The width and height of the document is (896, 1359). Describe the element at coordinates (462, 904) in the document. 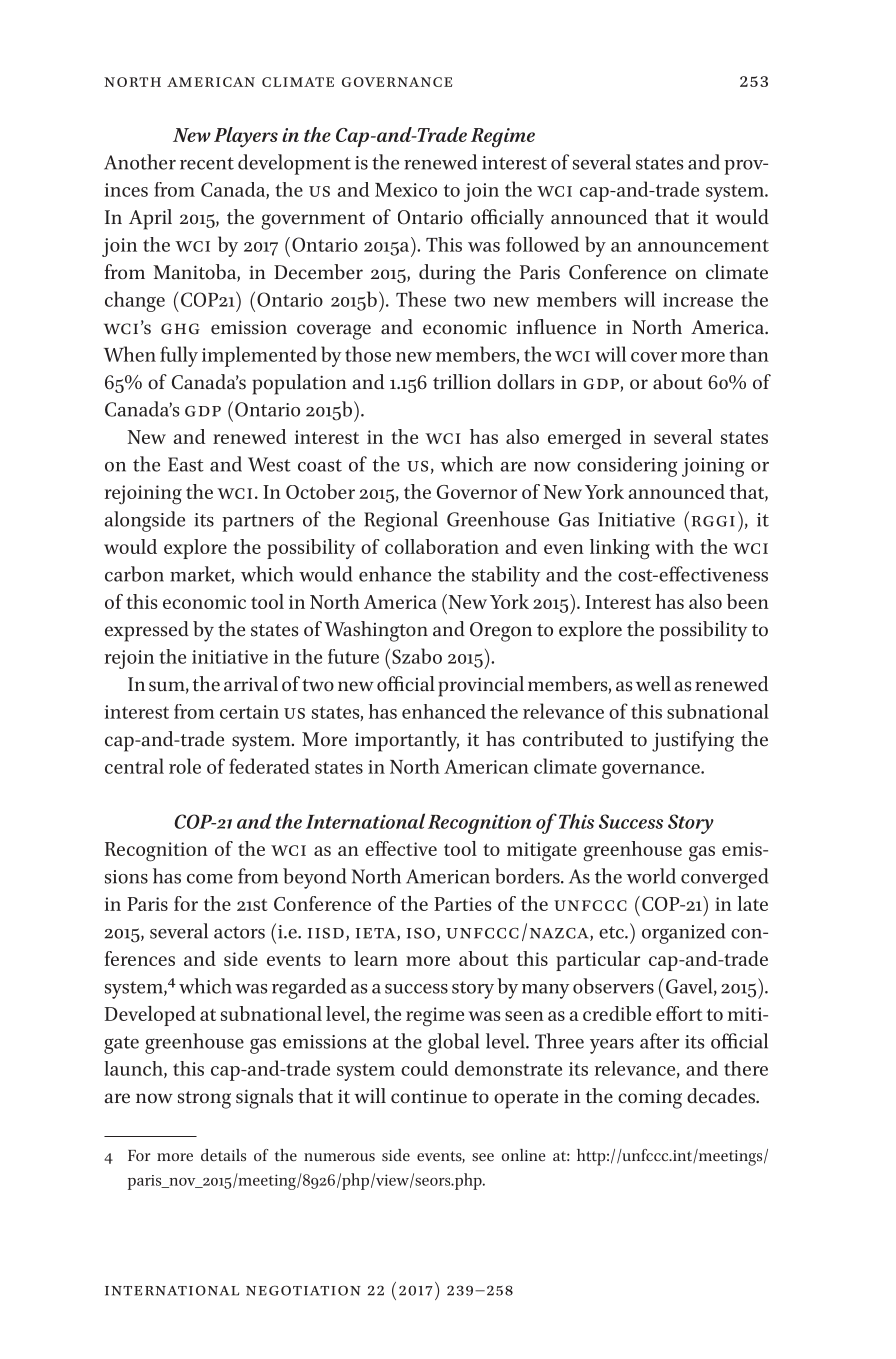

I see `Parties` at that location.
